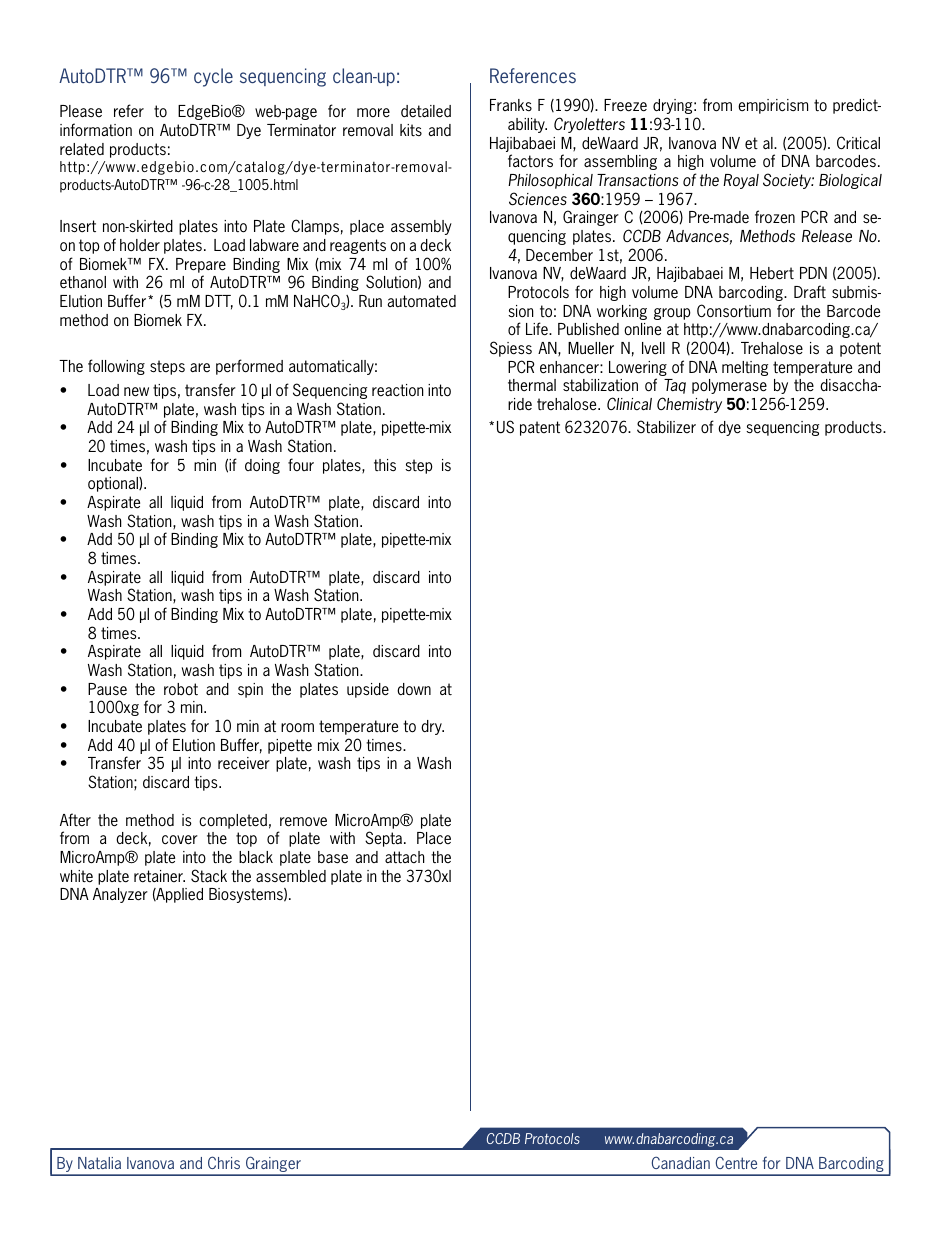 The height and width of the screenshot is (1233, 952). I want to click on robot, so click(181, 689).
